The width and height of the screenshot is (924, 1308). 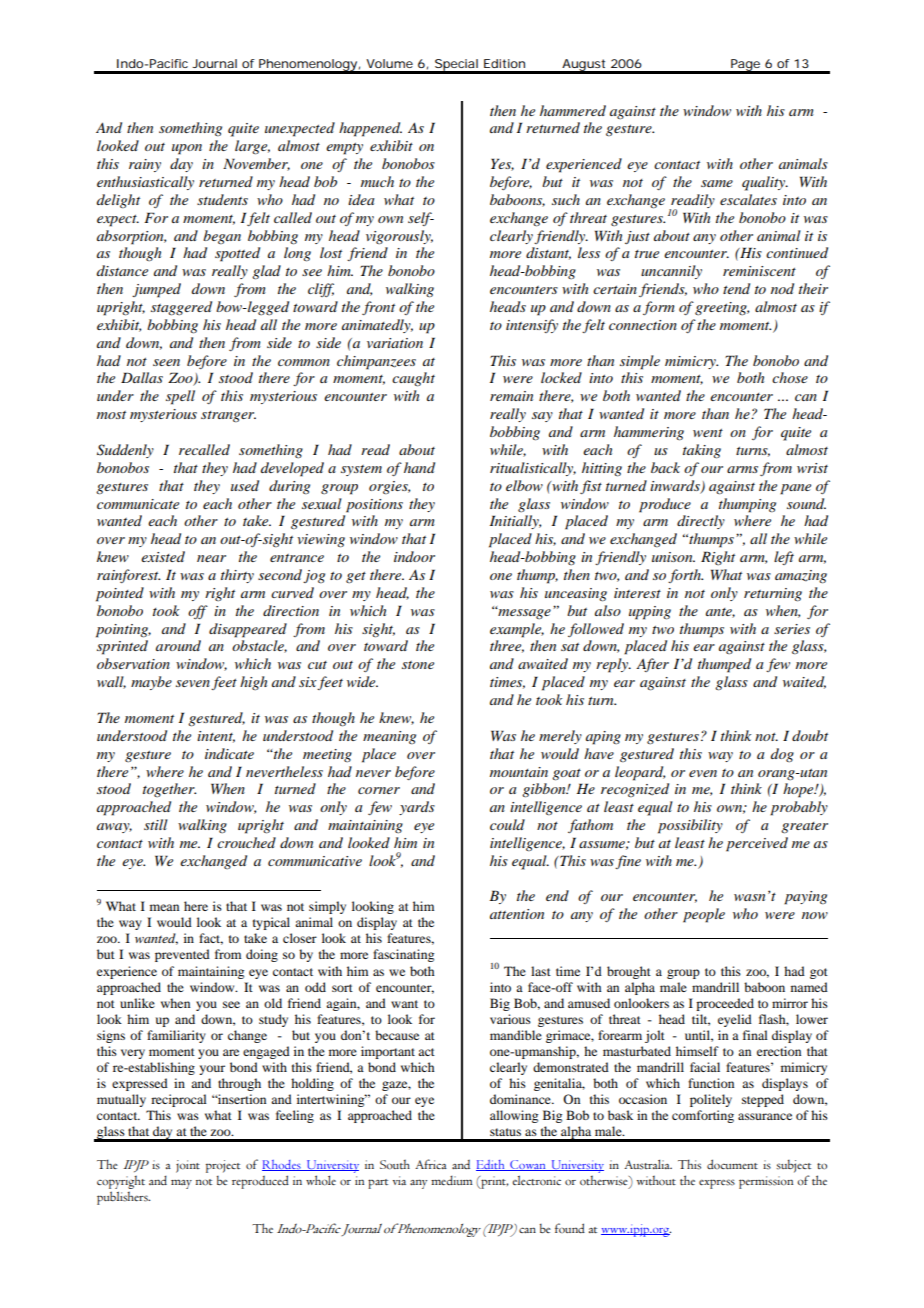 What do you see at coordinates (211, 558) in the screenshot?
I see `near` at bounding box center [211, 558].
